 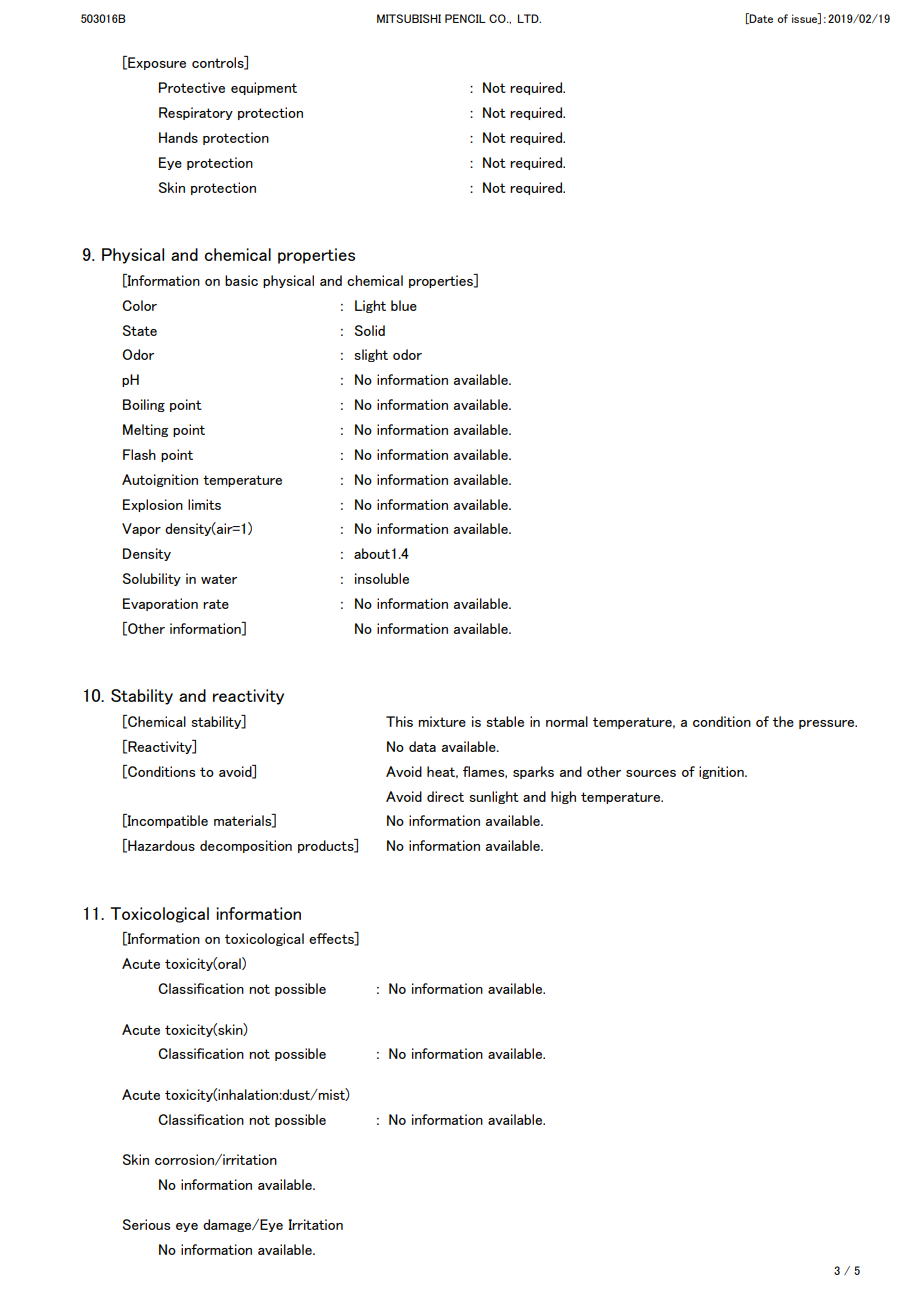 What do you see at coordinates (370, 330) in the image?
I see `Solid` at bounding box center [370, 330].
